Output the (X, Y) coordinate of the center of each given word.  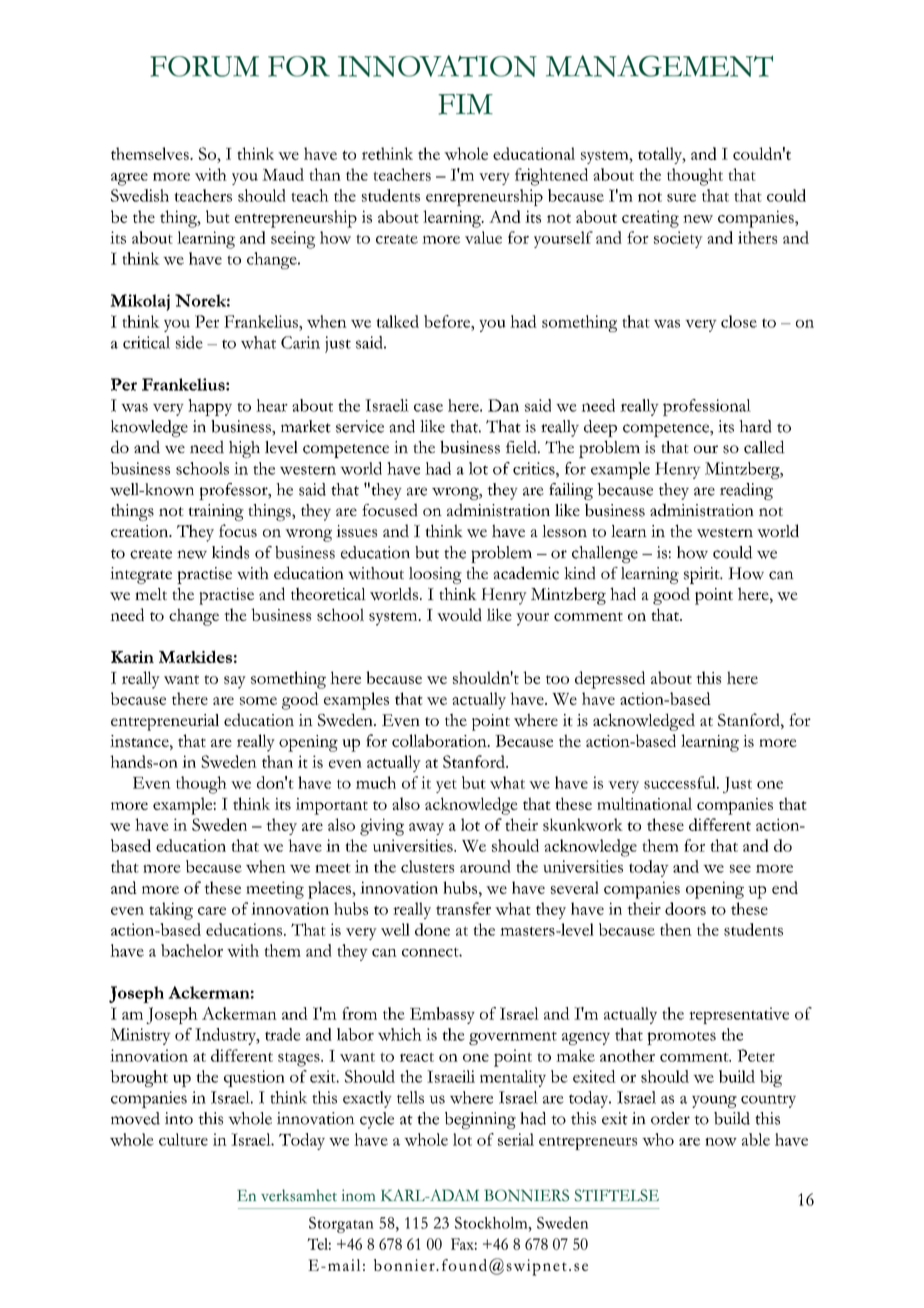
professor (234, 491)
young (714, 1101)
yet (446, 786)
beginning (480, 1120)
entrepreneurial (165, 722)
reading (746, 491)
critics (535, 468)
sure (681, 197)
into (179, 1118)
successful (681, 782)
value (483, 237)
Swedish (140, 195)
